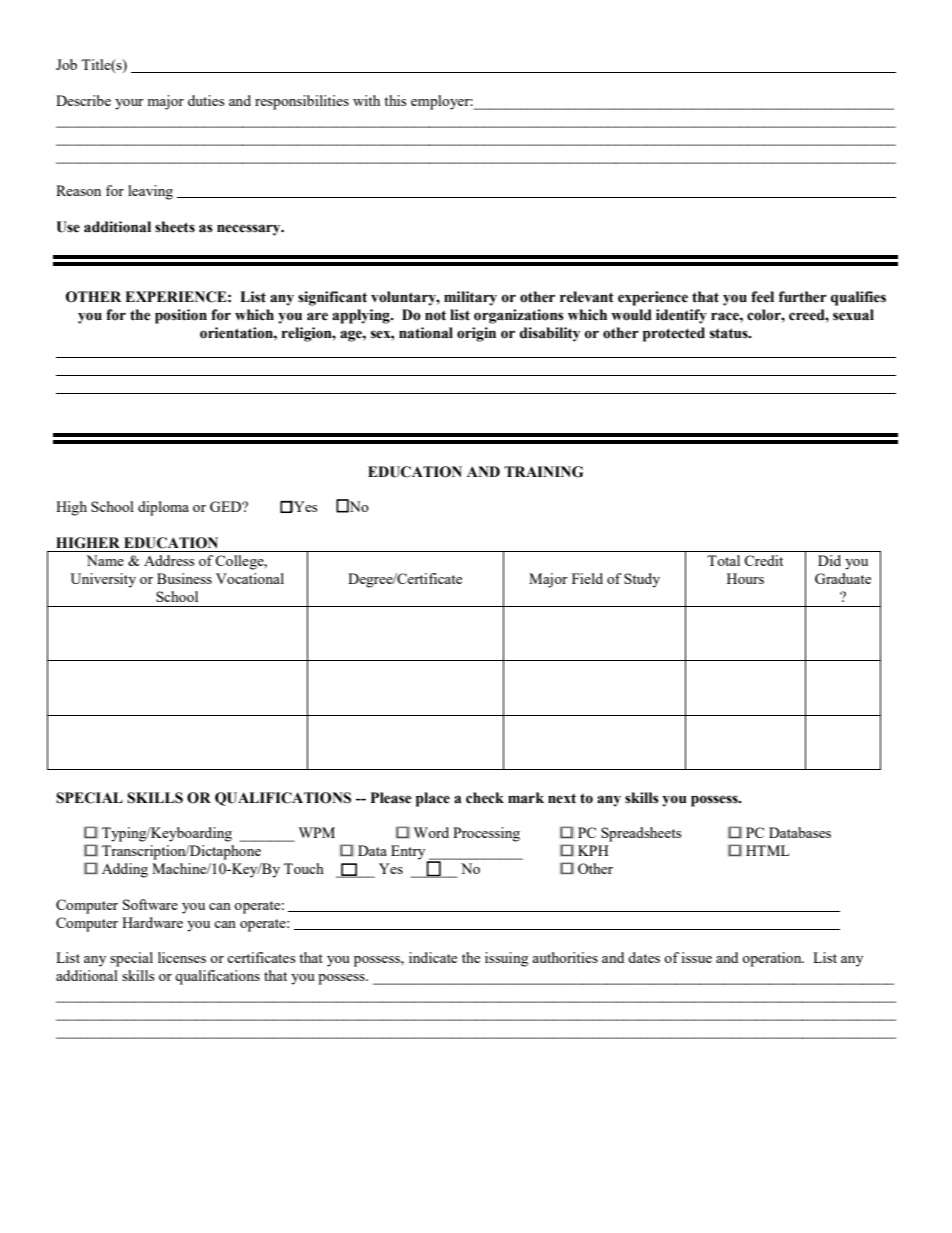  What do you see at coordinates (129, 104) in the screenshot?
I see `your` at bounding box center [129, 104].
